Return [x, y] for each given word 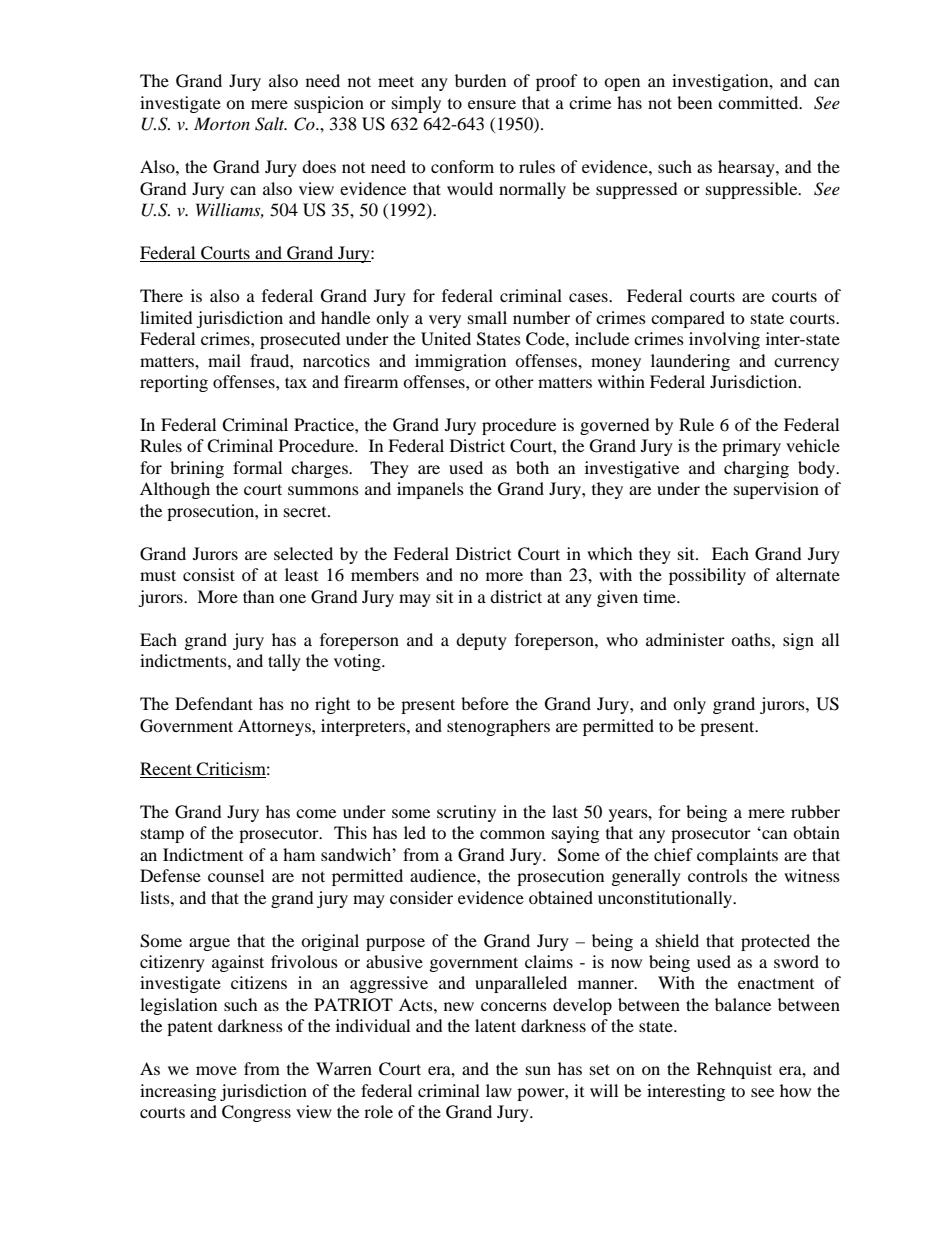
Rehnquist [734, 1070]
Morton [222, 123]
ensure [492, 104]
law [499, 1090]
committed [759, 102]
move [216, 1070]
